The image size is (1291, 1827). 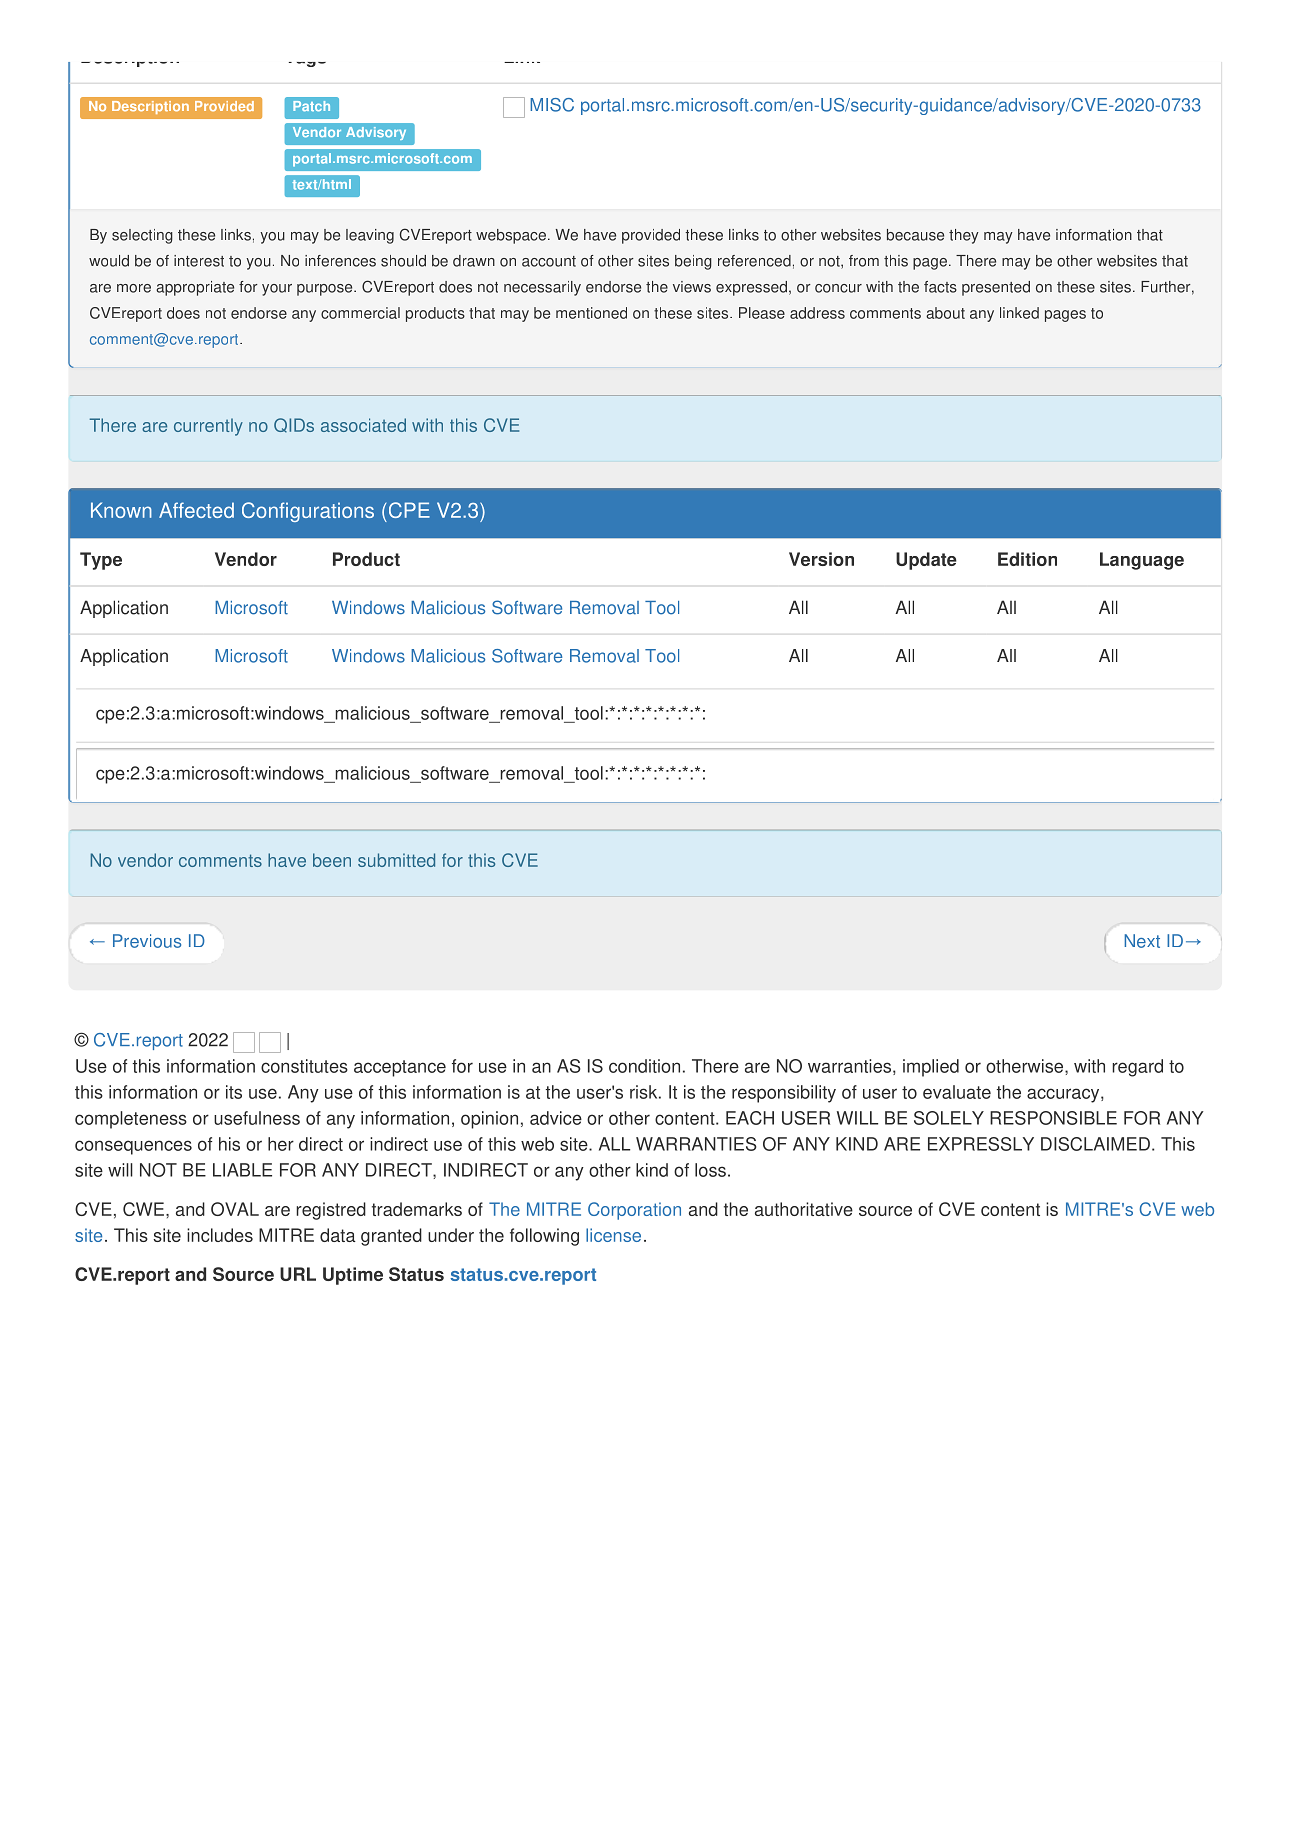 I want to click on mentioned, so click(x=591, y=313).
